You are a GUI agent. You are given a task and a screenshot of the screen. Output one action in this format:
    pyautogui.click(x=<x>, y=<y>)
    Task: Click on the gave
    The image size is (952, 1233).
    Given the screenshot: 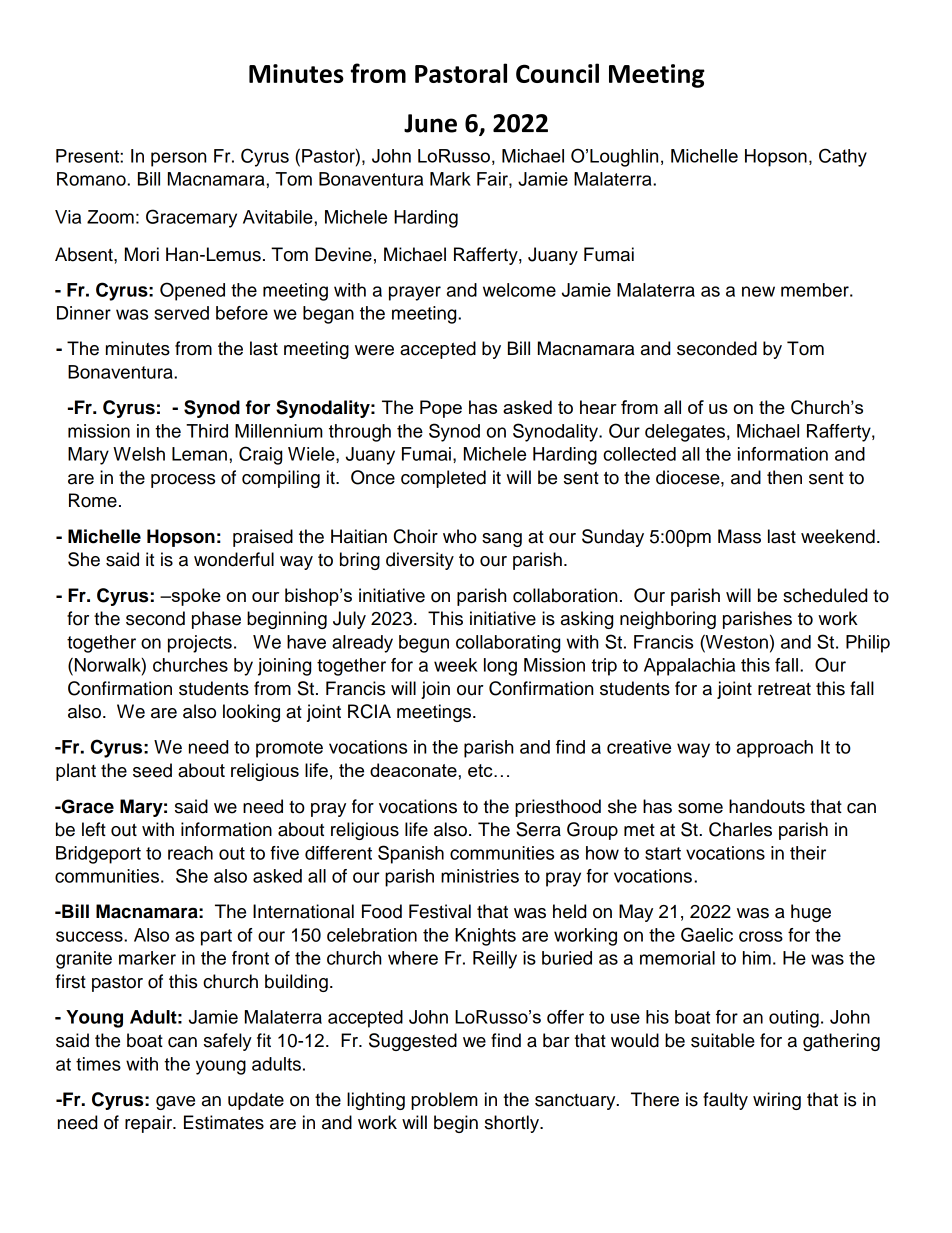 What is the action you would take?
    pyautogui.click(x=175, y=1103)
